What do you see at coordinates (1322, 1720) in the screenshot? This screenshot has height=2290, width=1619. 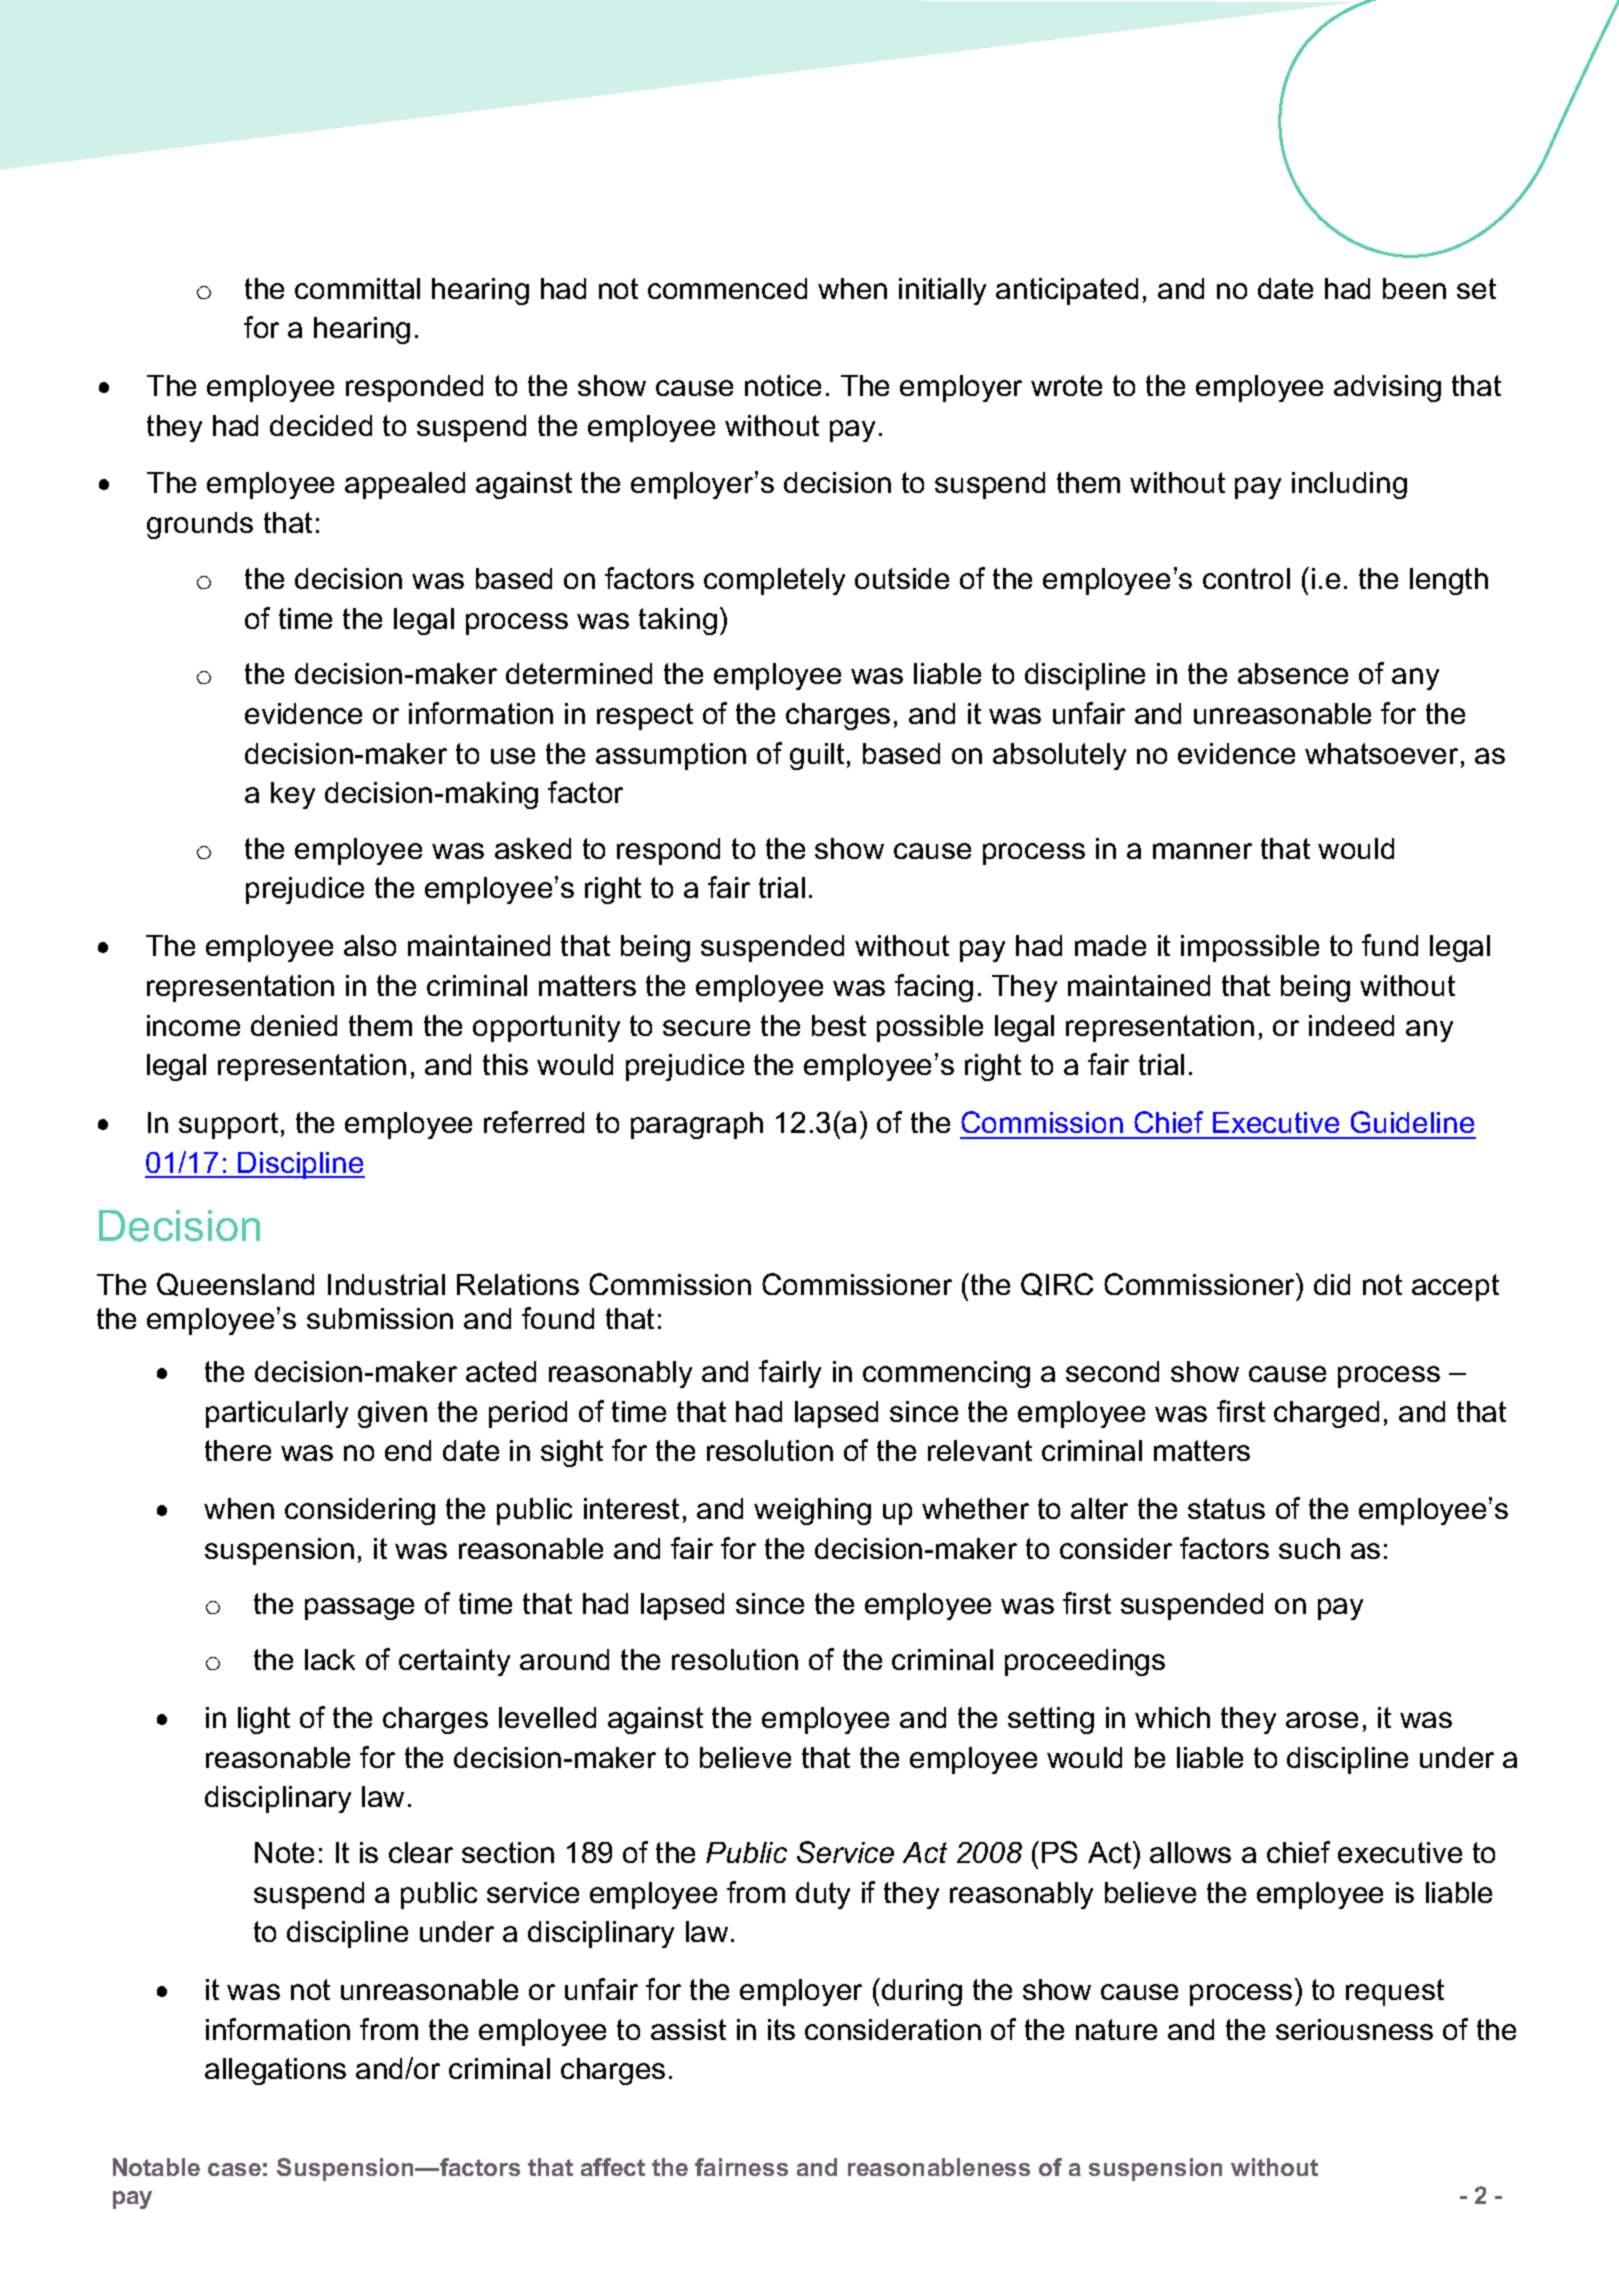 I see `arose` at bounding box center [1322, 1720].
